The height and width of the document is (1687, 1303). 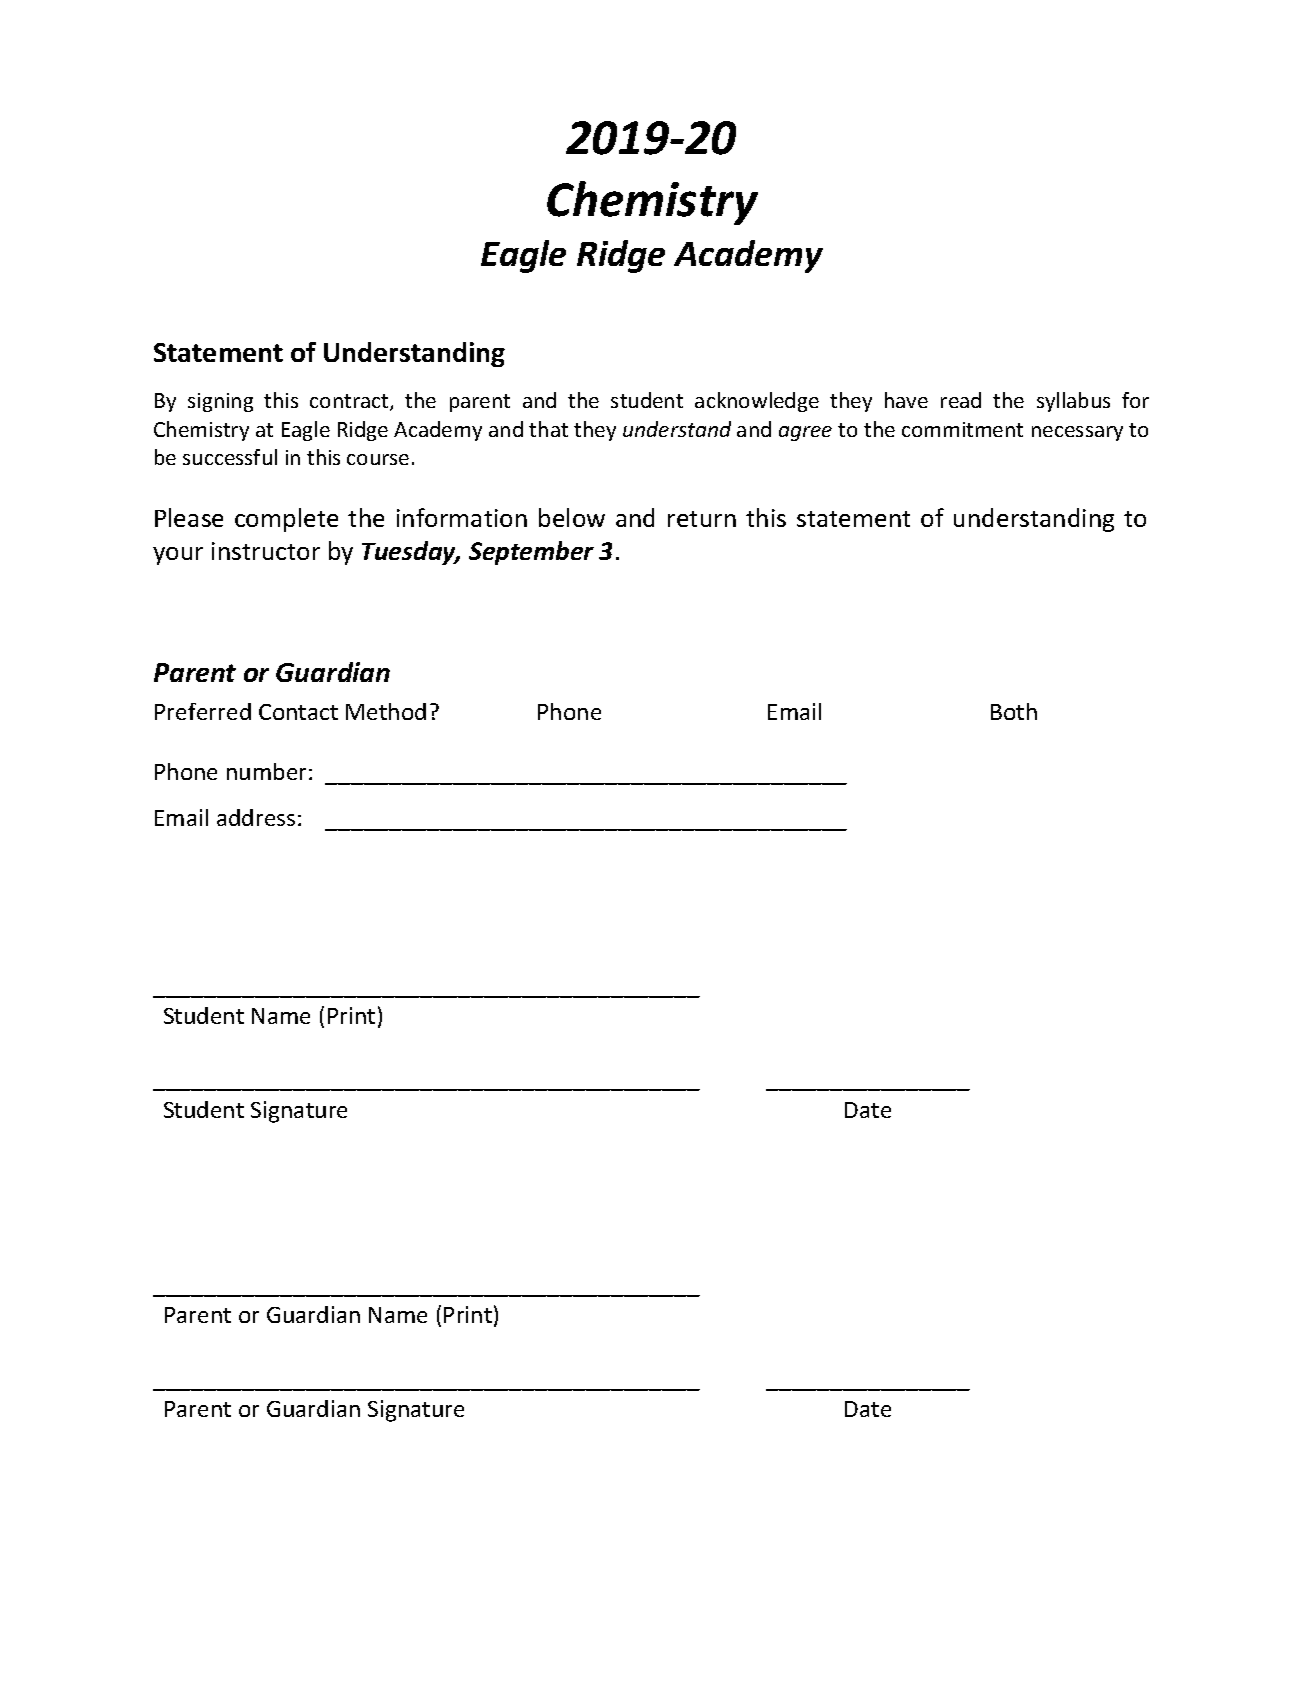 I want to click on read, so click(x=961, y=400).
